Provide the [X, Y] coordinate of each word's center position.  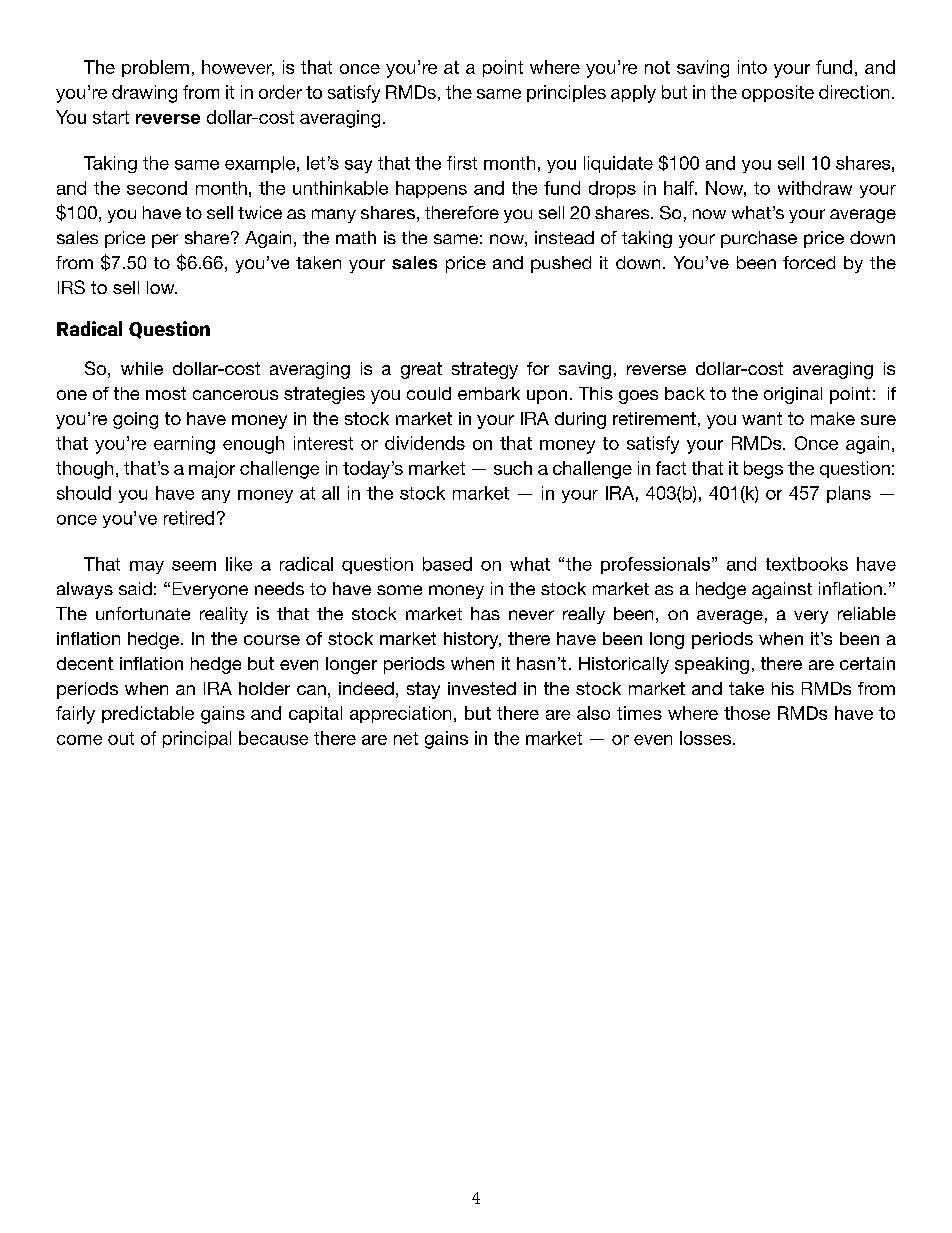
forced [809, 262]
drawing [144, 94]
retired [189, 518]
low [162, 287]
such [513, 468]
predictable [148, 714]
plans [849, 494]
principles [566, 93]
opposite [778, 93]
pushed [561, 264]
